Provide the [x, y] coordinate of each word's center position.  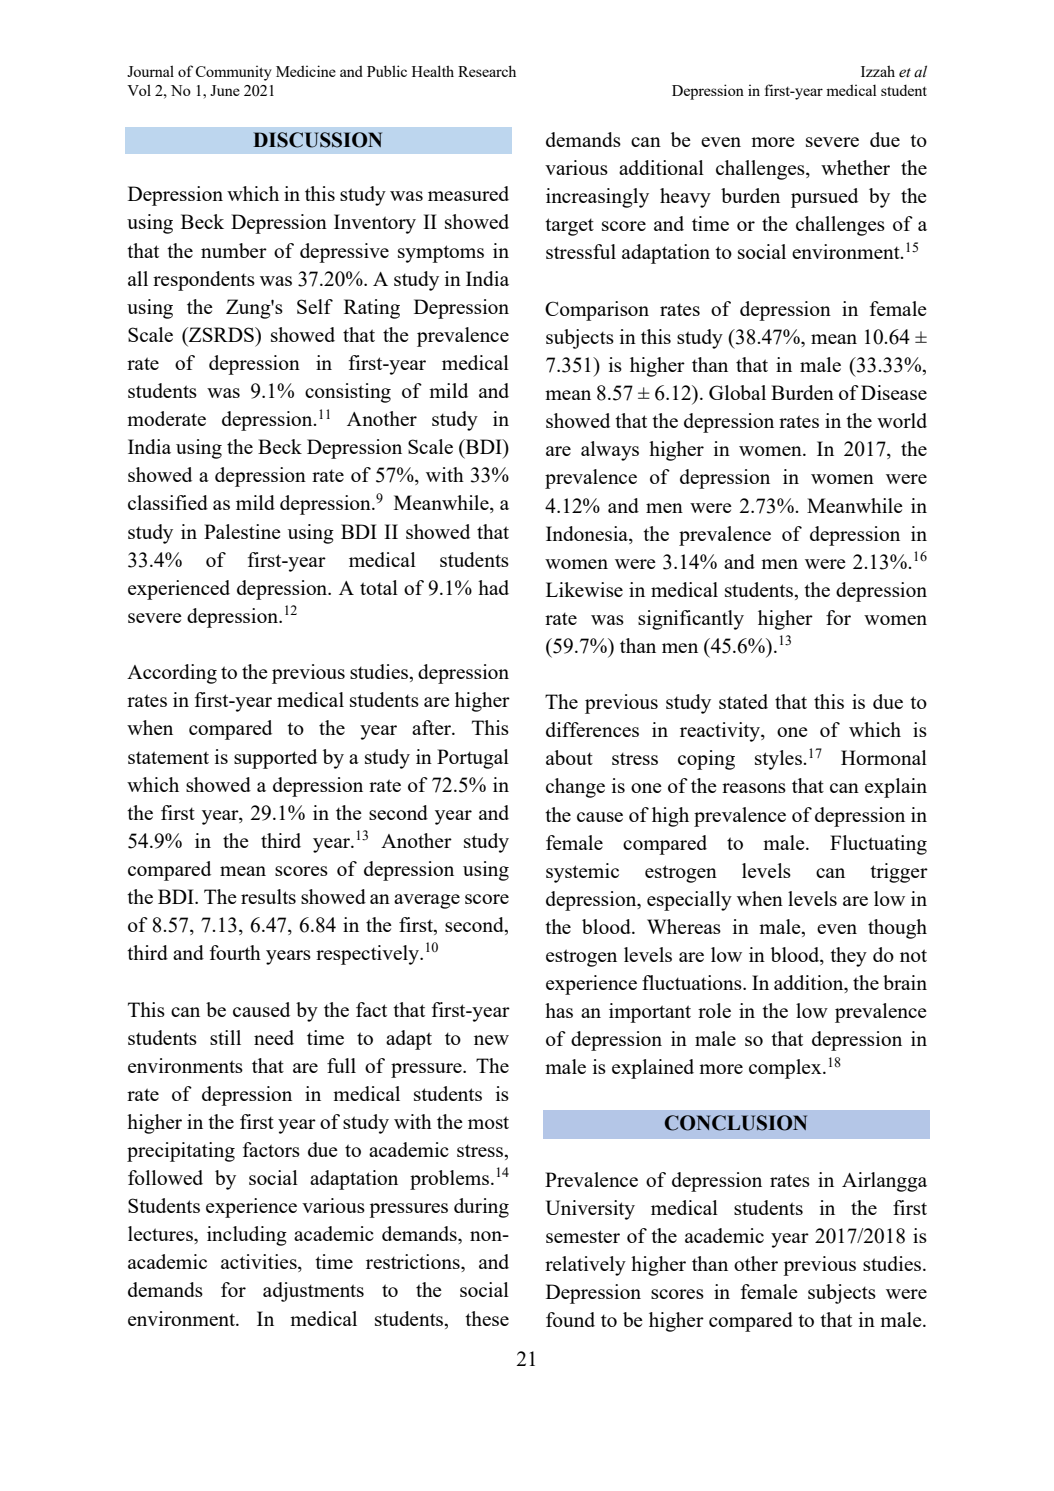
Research [487, 71]
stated [743, 701]
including [247, 1236]
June [225, 90]
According [172, 674]
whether [855, 167]
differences [592, 729]
